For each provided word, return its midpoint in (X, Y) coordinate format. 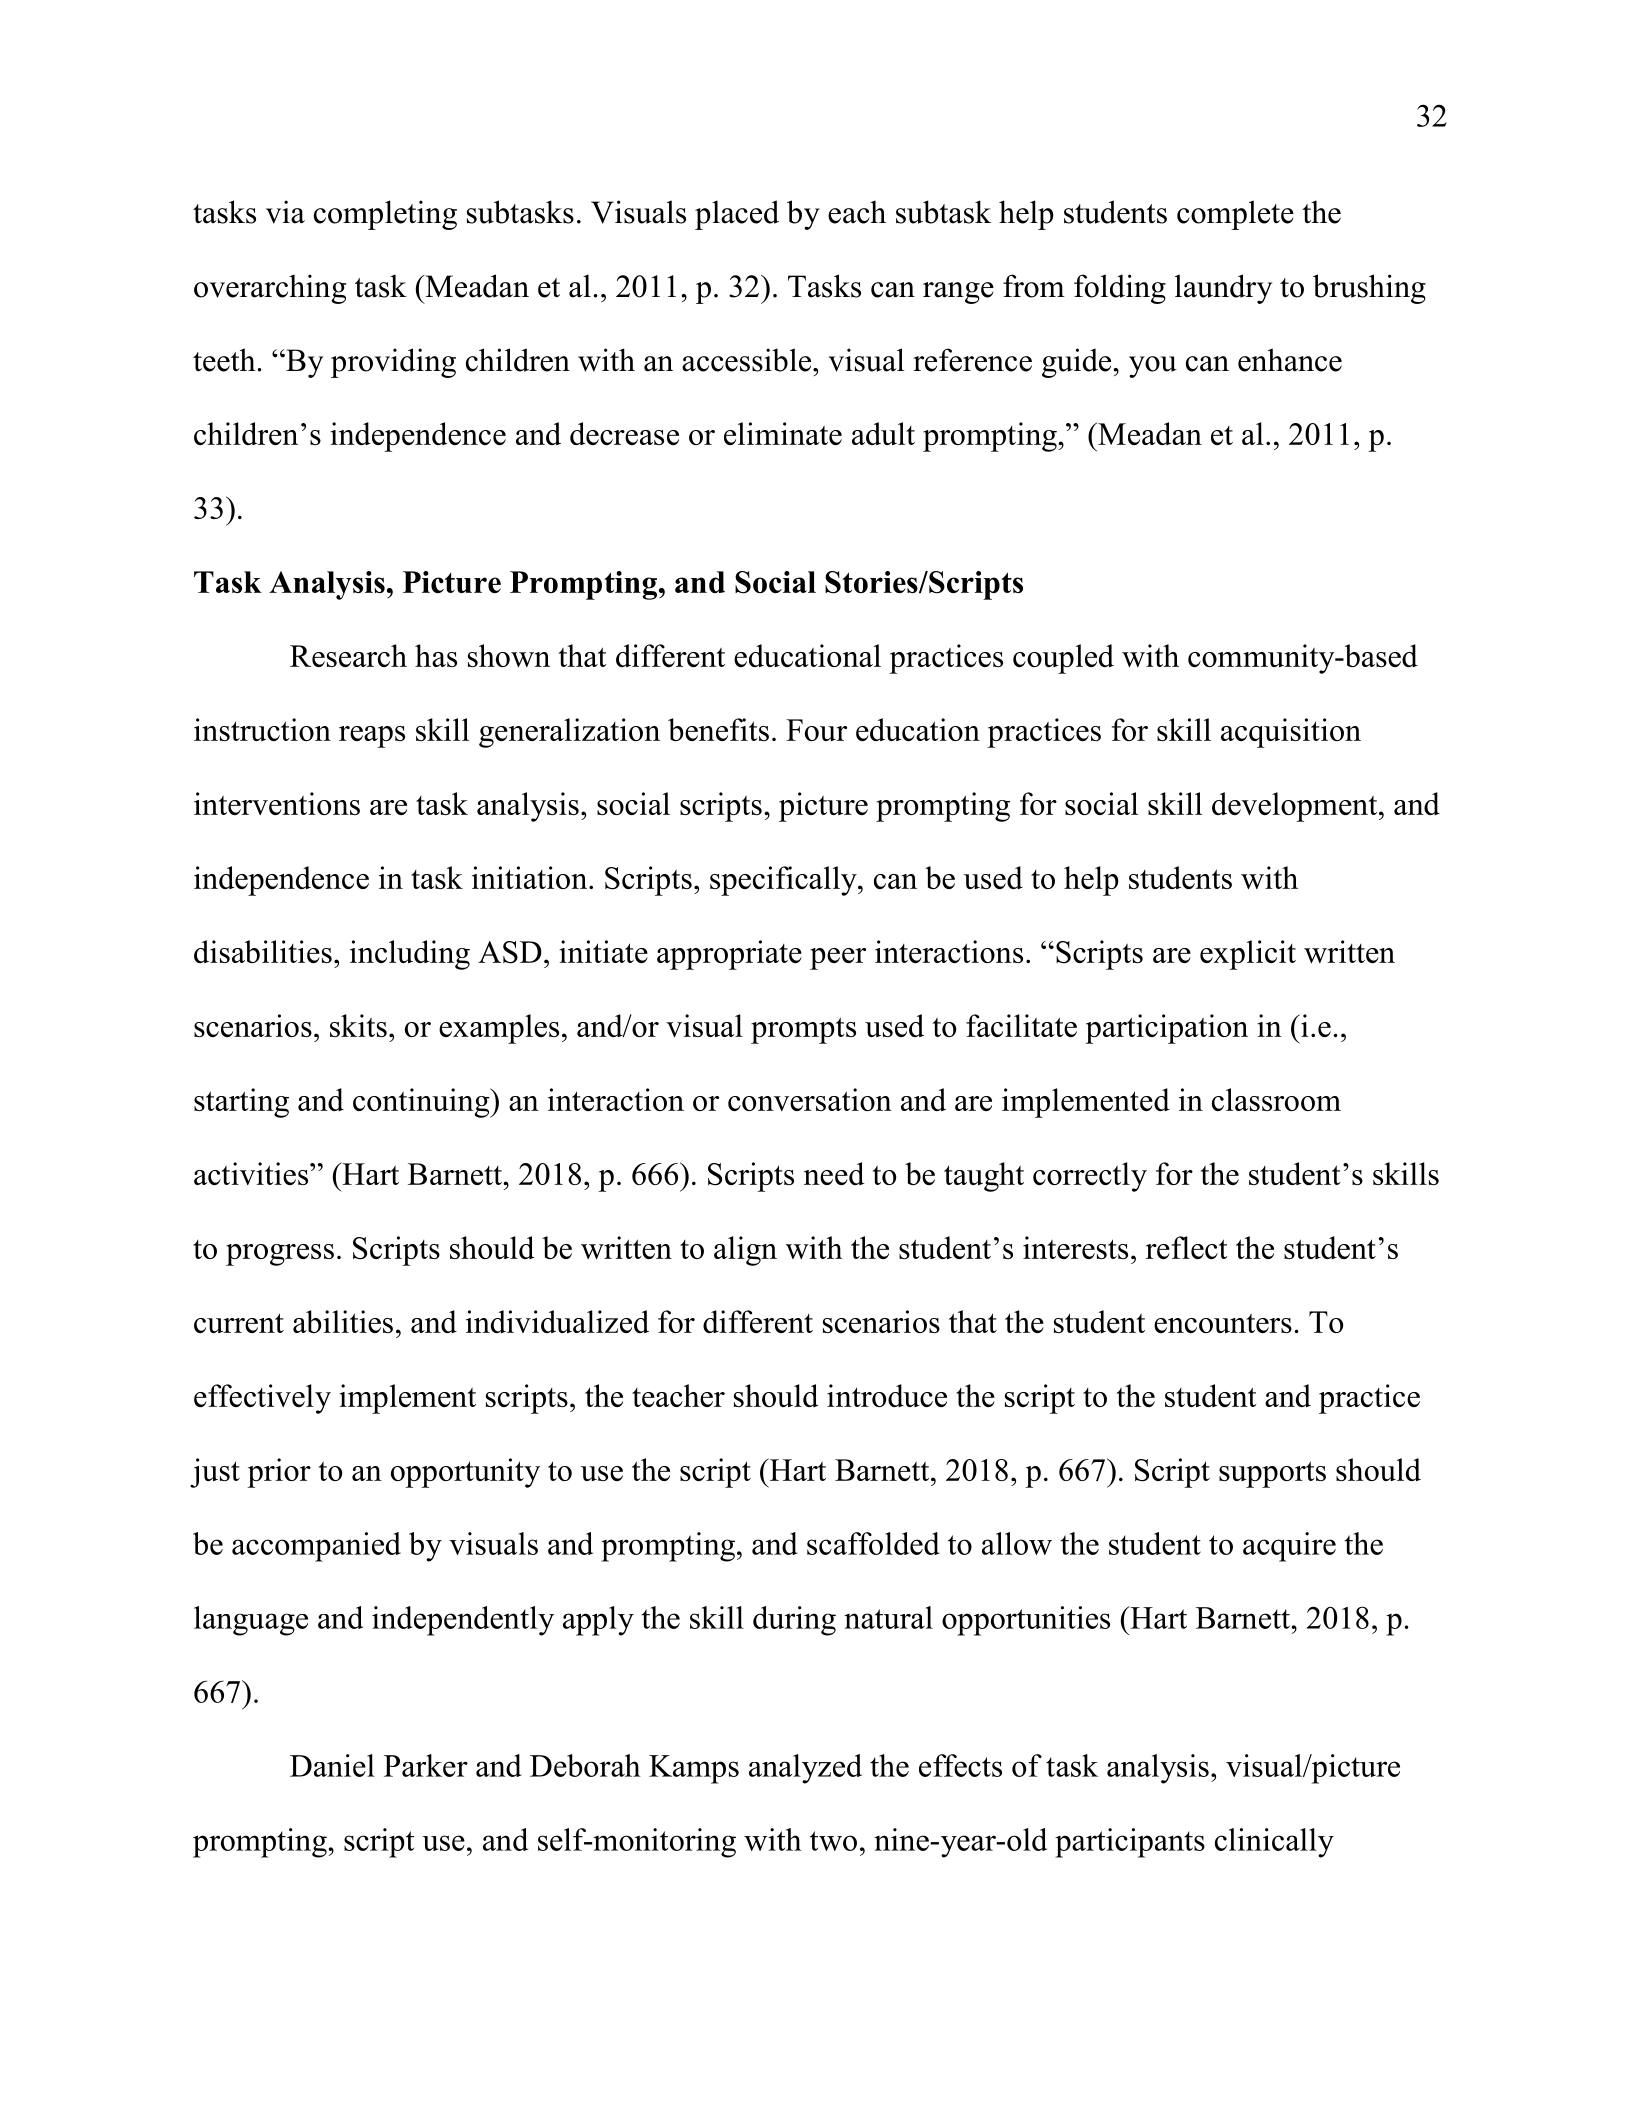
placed (737, 215)
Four (816, 730)
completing (385, 215)
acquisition (1291, 733)
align (745, 1251)
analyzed (805, 1769)
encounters (1223, 1323)
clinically (1274, 1843)
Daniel (332, 1765)
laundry (1223, 289)
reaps (372, 737)
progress (280, 1255)
